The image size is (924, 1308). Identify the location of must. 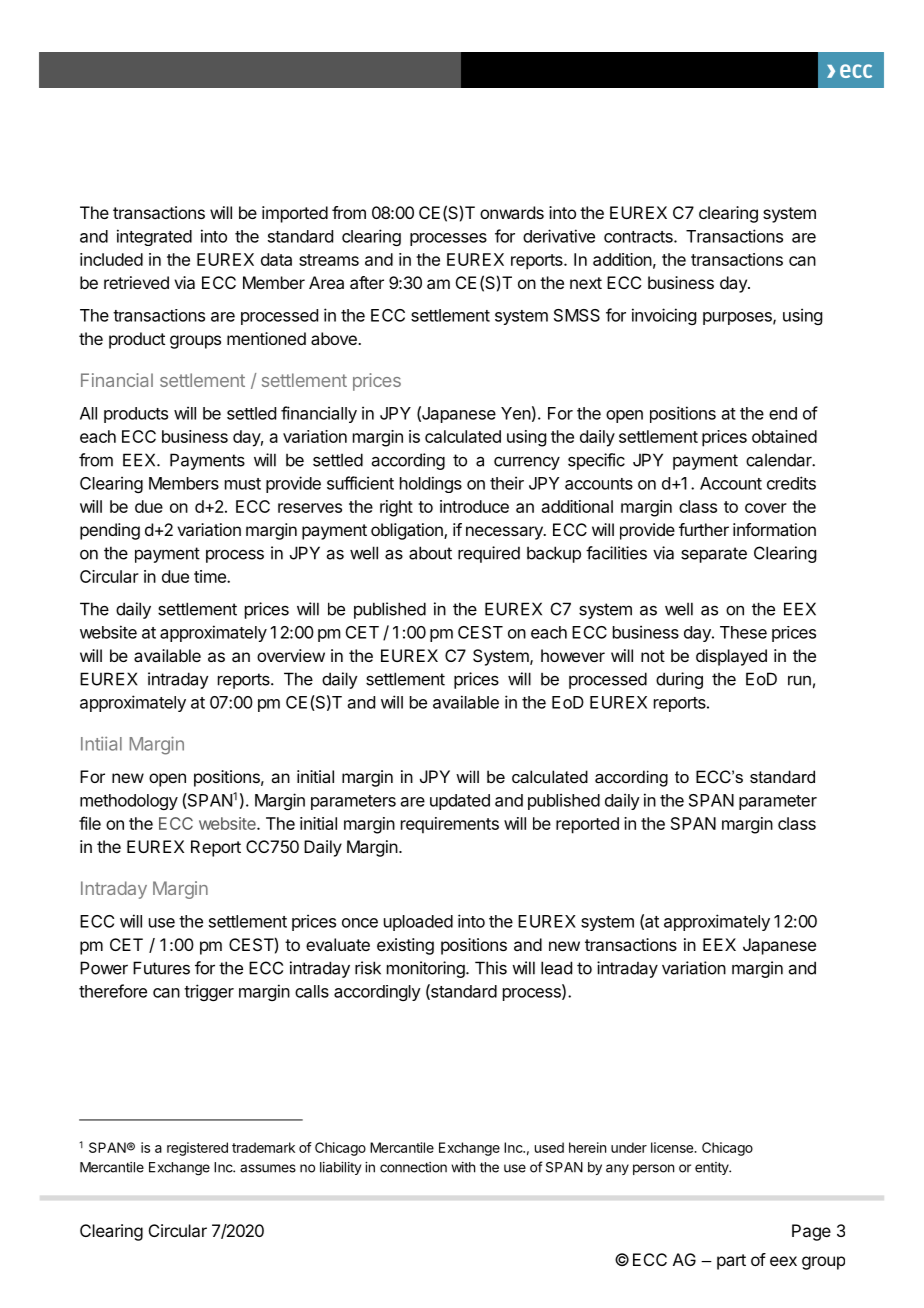
(243, 484).
